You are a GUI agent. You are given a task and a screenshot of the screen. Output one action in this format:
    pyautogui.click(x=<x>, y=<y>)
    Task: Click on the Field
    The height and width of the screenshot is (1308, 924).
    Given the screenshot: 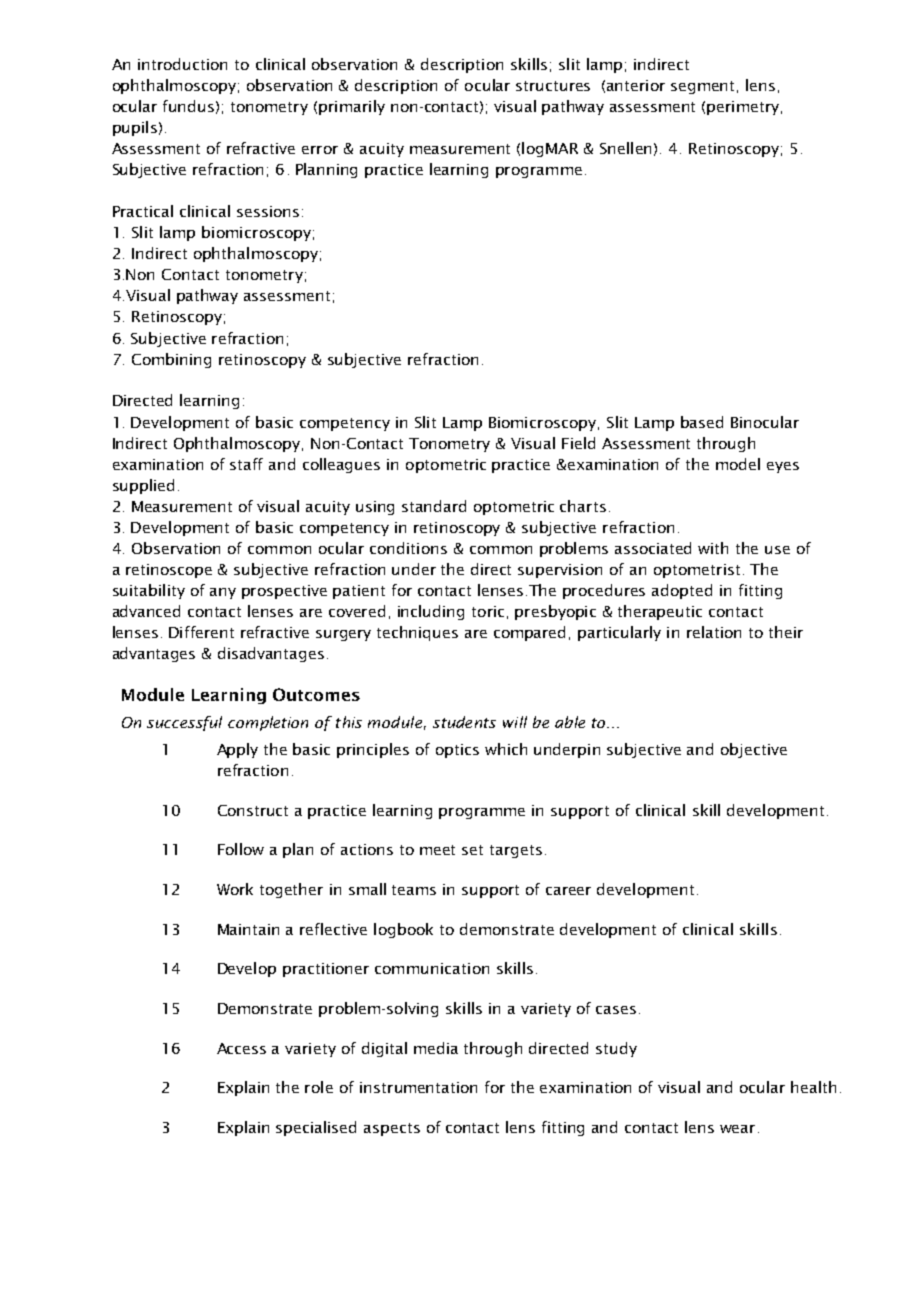 What is the action you would take?
    pyautogui.click(x=578, y=443)
